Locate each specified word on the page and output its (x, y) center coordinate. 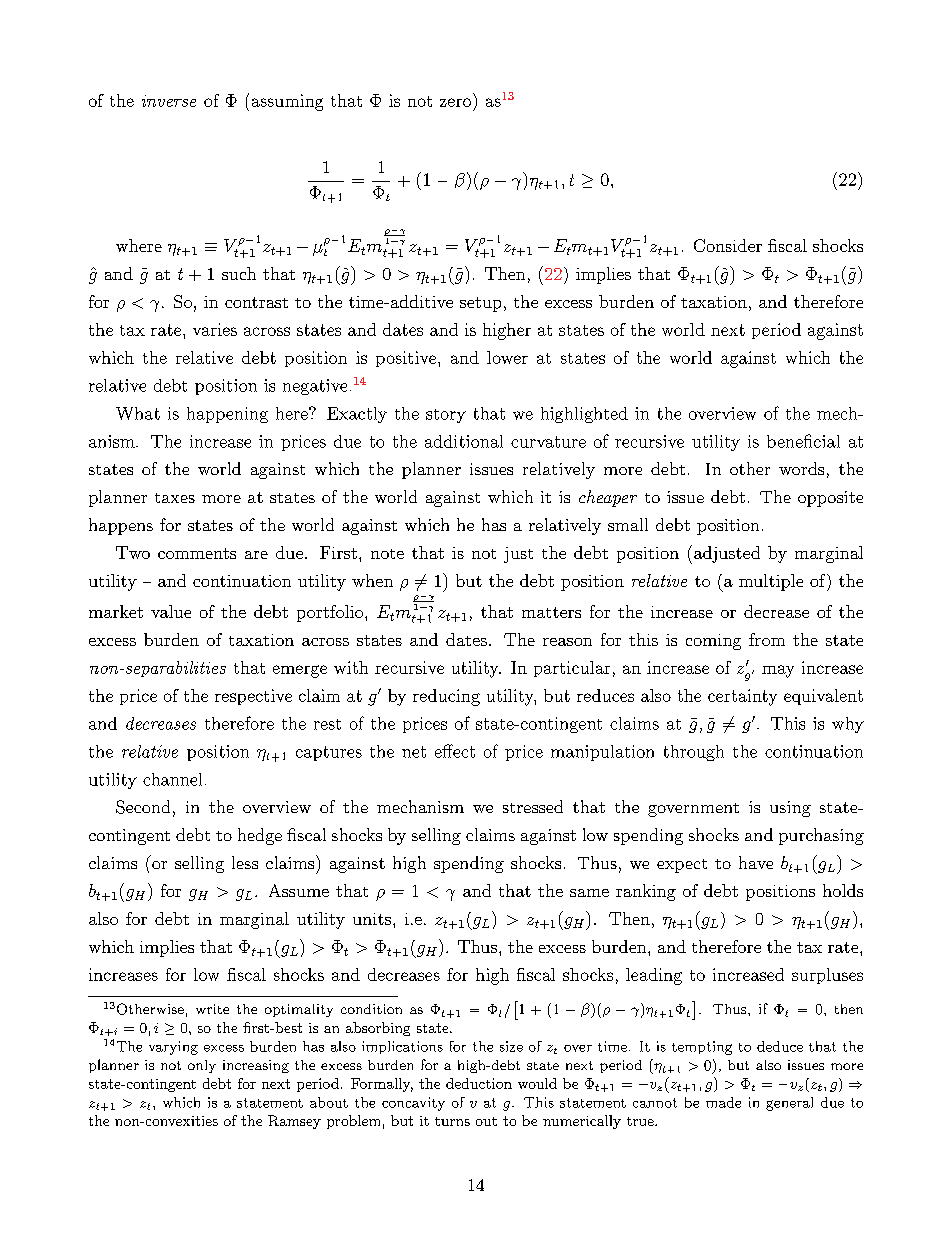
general (789, 1104)
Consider (728, 245)
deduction (479, 1083)
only (202, 1066)
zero (455, 102)
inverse (169, 101)
